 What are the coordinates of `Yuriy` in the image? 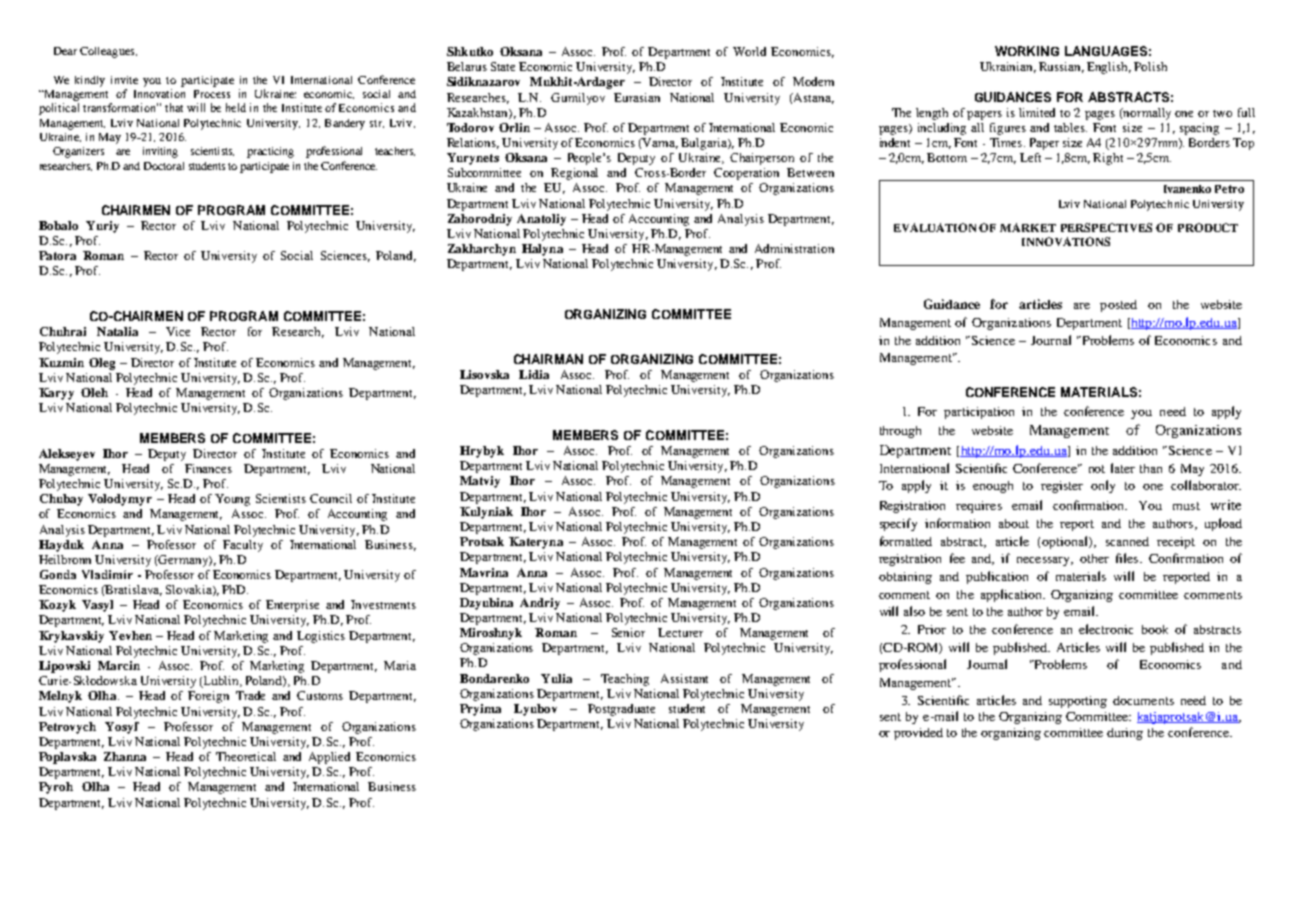 It's located at (102, 227).
